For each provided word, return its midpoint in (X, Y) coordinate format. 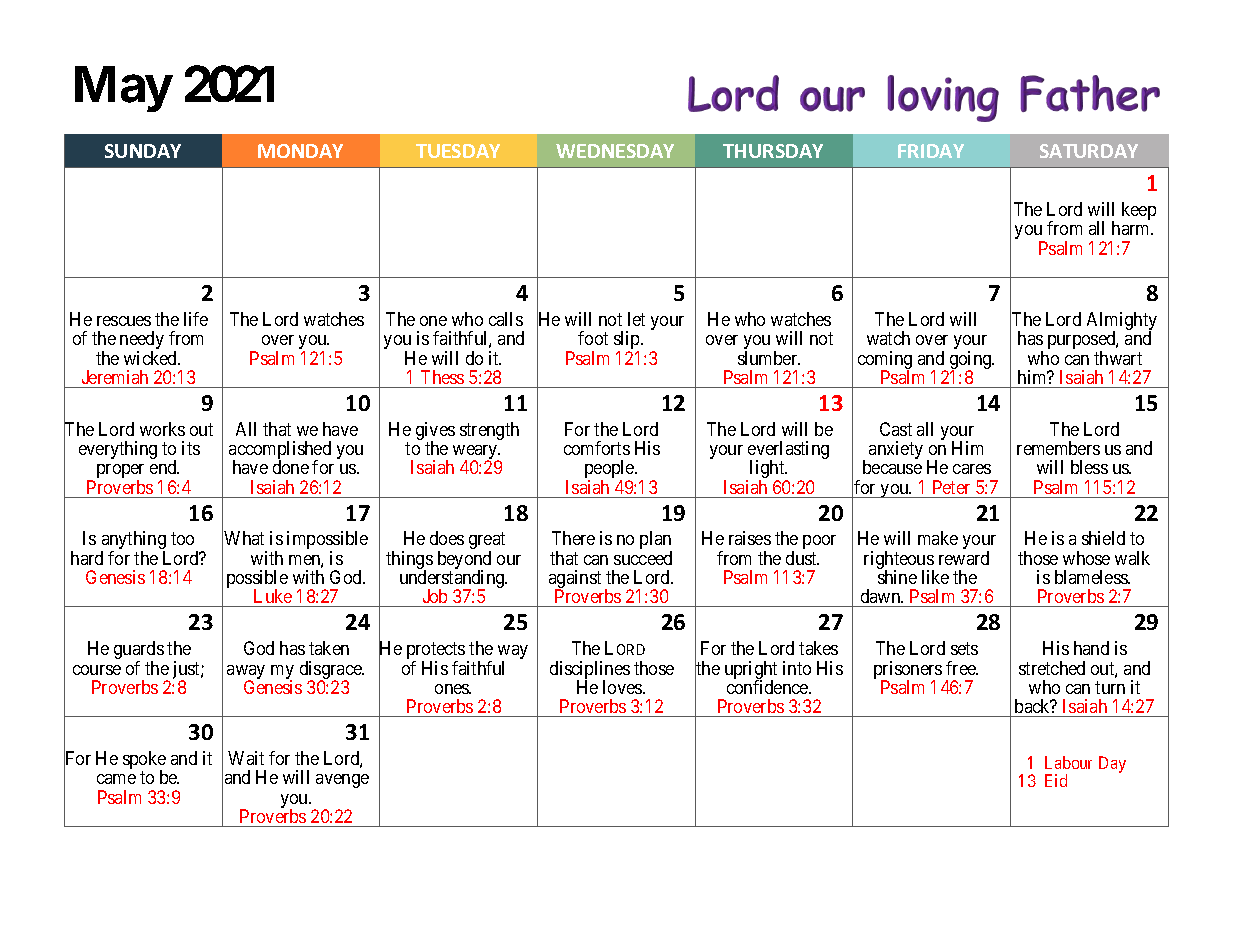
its (191, 448)
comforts (597, 448)
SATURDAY (1089, 151)
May (123, 89)
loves (623, 687)
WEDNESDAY (615, 151)
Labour (1068, 762)
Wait (246, 758)
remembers (1058, 448)
